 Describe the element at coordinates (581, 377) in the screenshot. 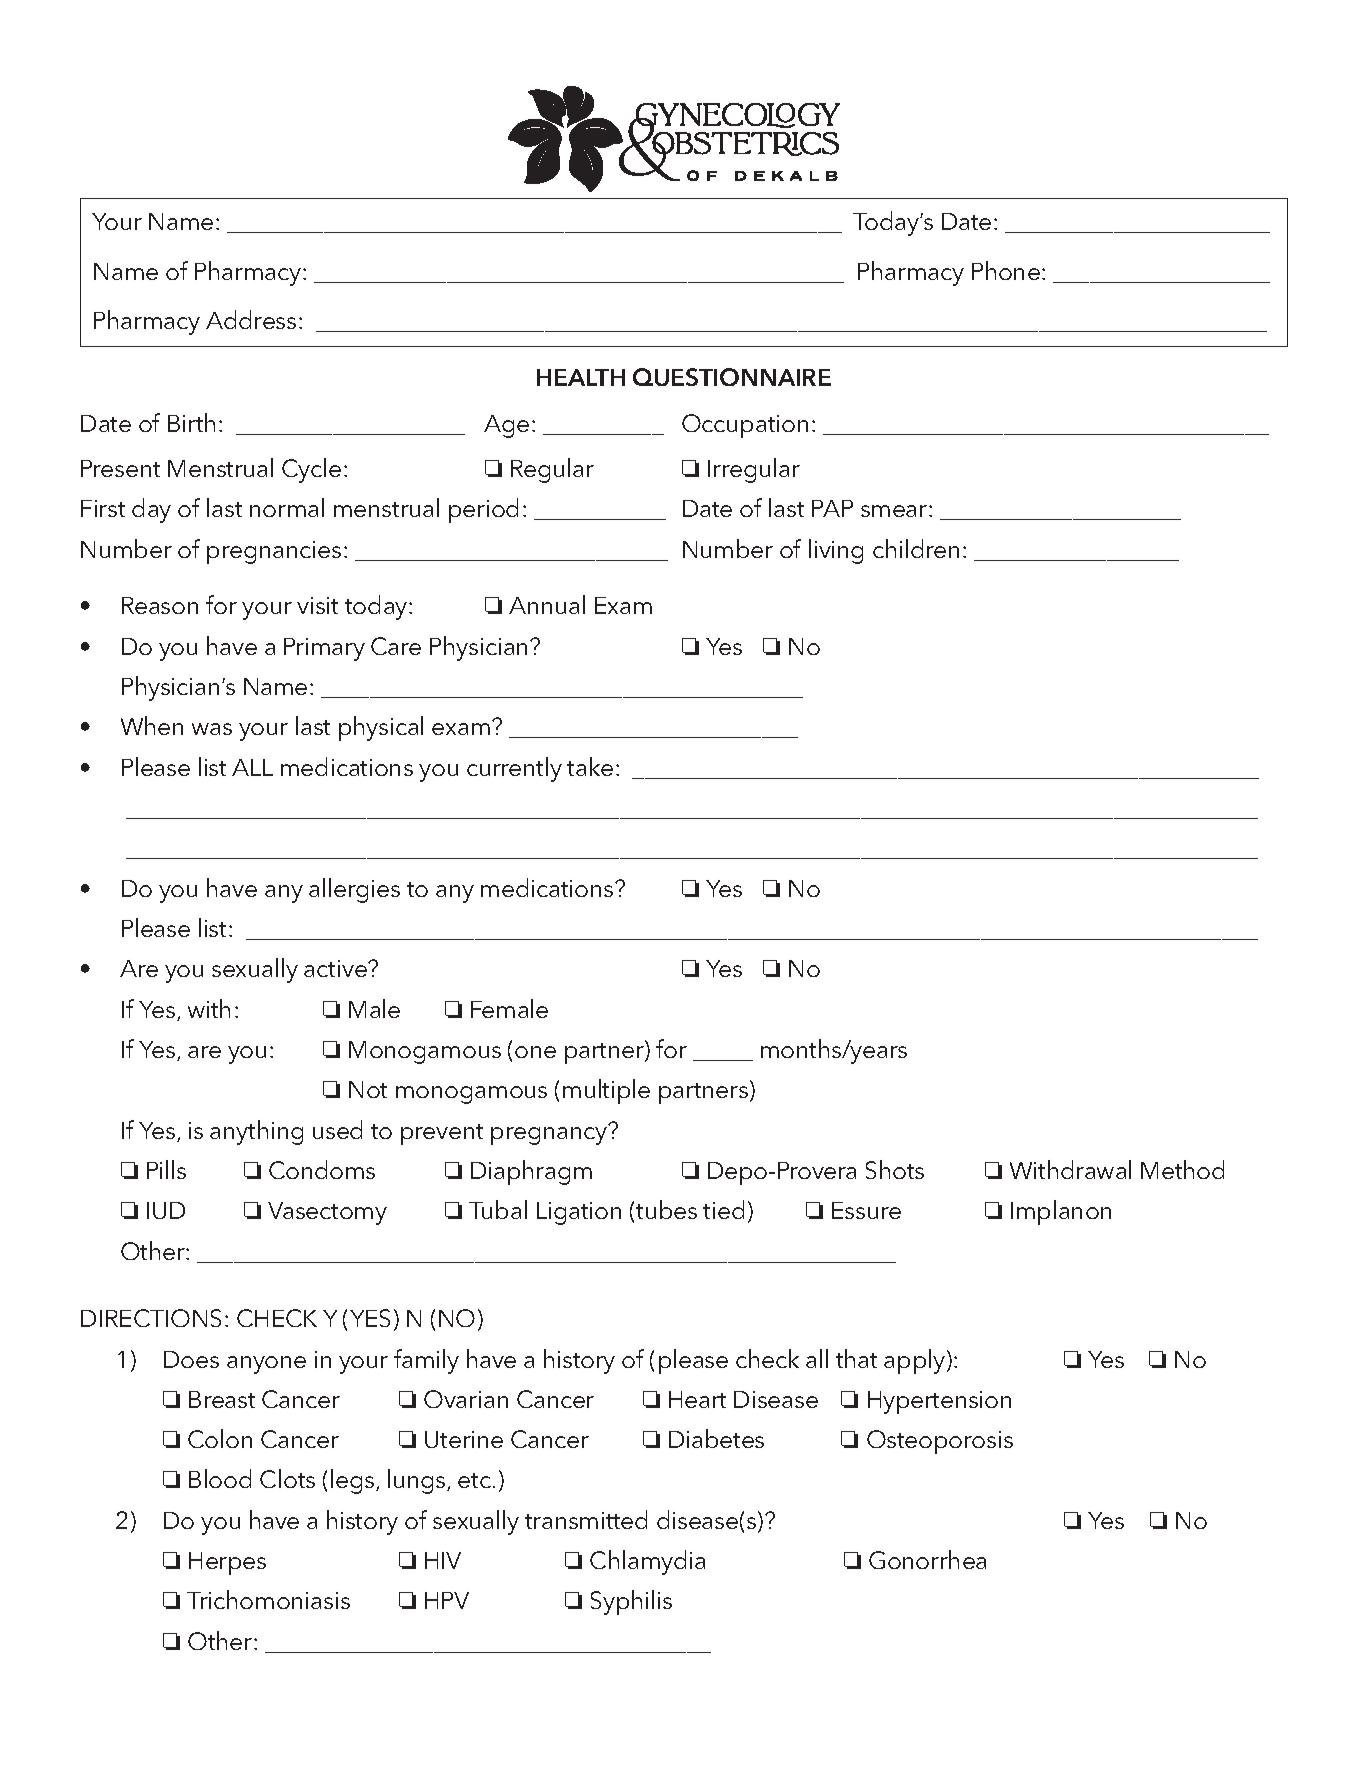

I see `HEALTH` at that location.
